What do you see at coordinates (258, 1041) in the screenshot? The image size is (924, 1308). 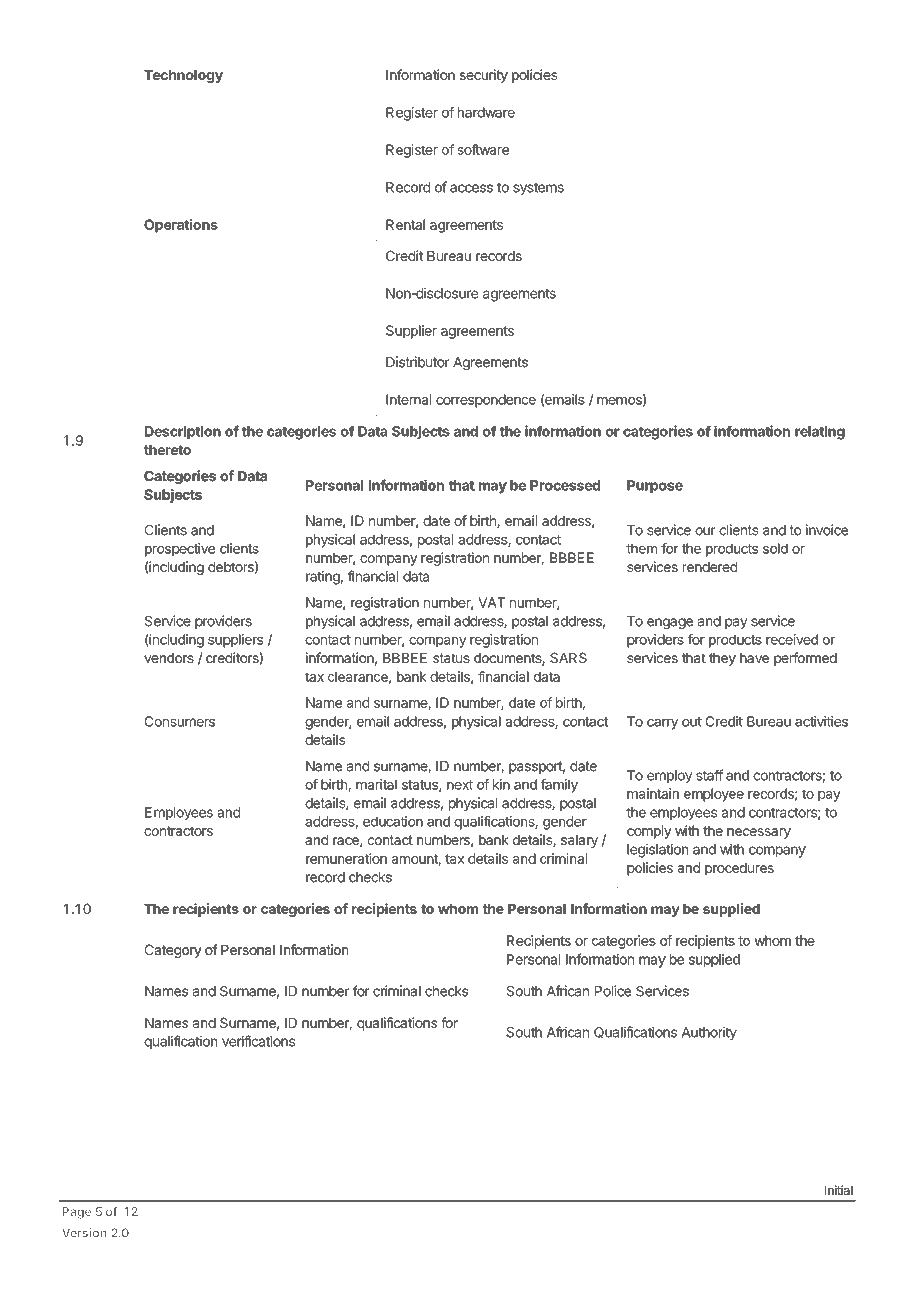 I see `verifications` at bounding box center [258, 1041].
